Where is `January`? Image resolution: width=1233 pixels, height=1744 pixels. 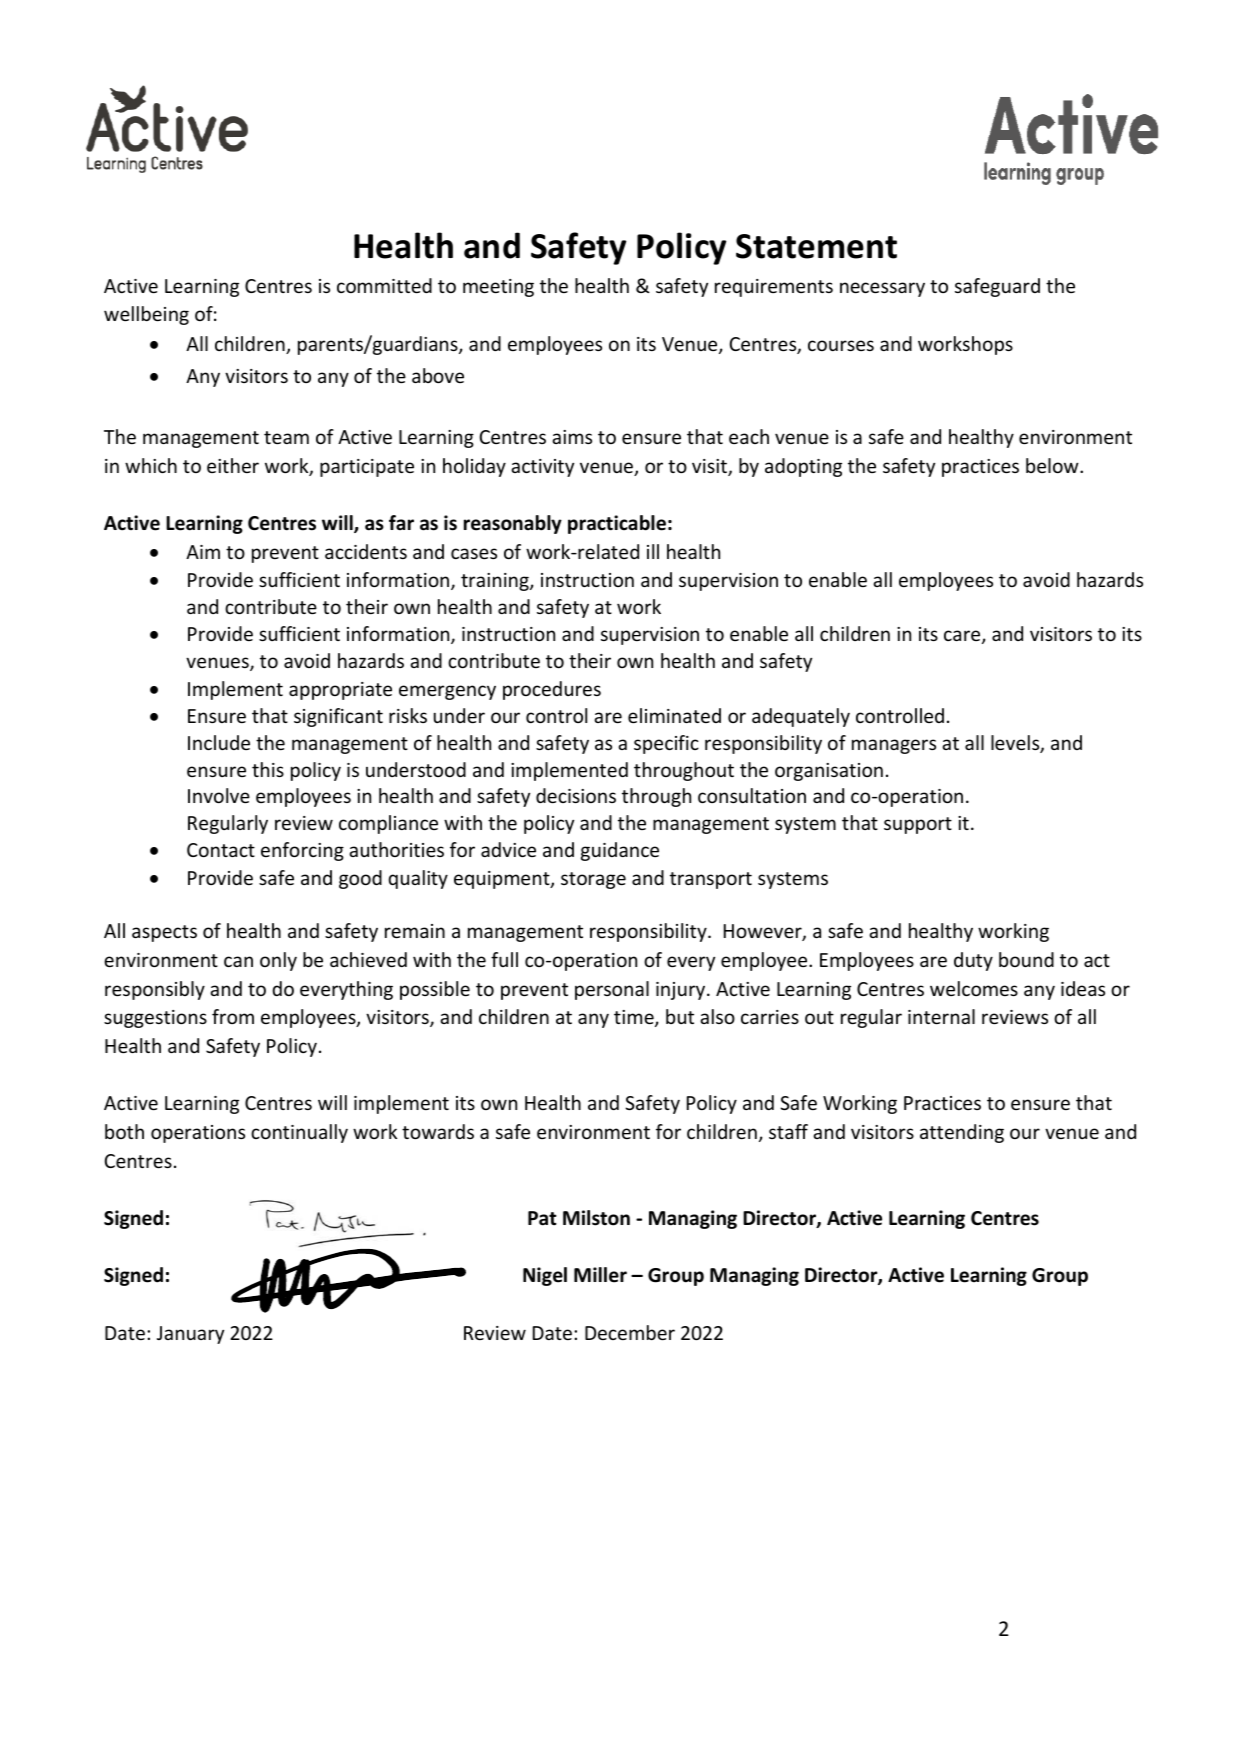
January is located at coordinates (190, 1335).
